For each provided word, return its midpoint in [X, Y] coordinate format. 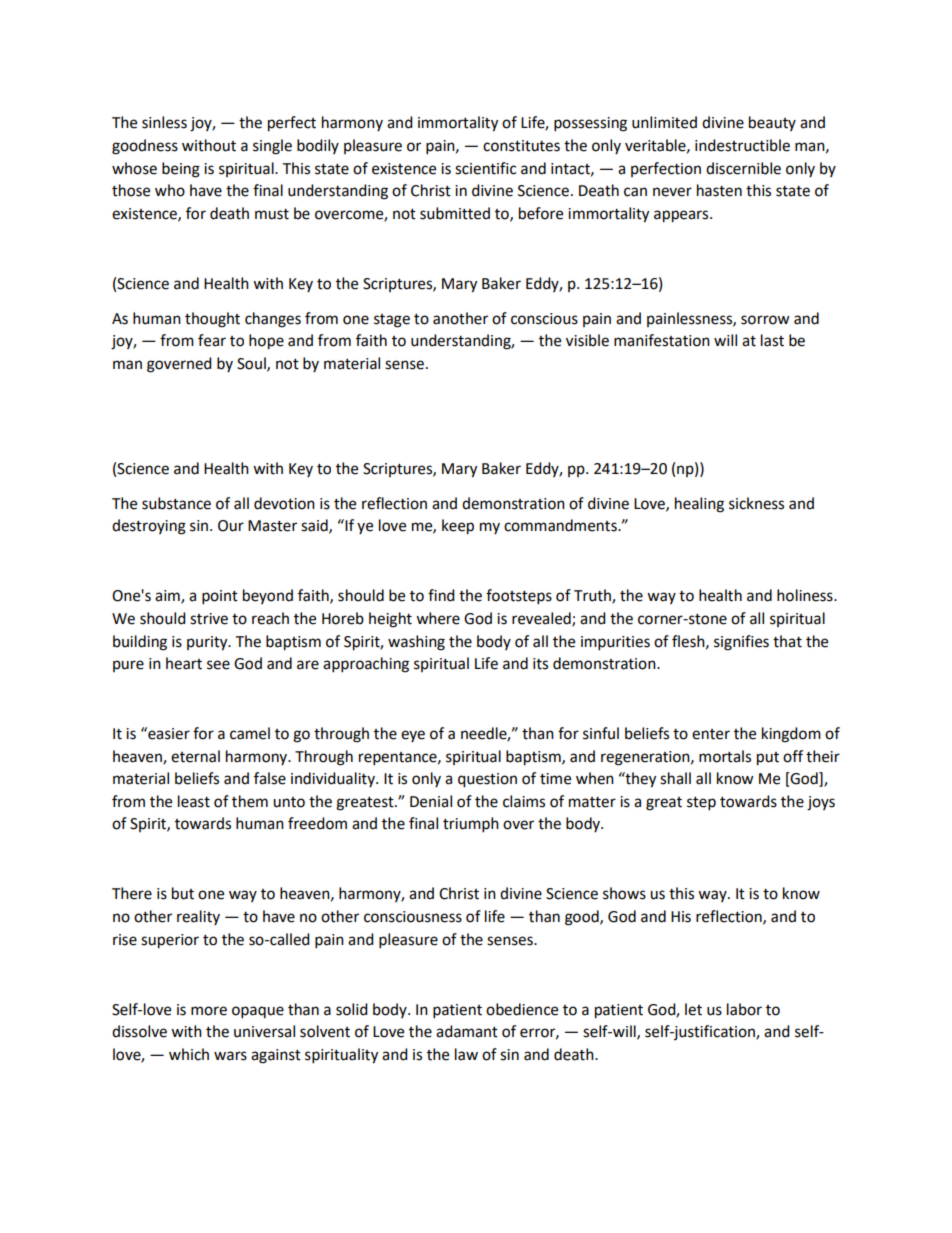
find [441, 595]
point [220, 597]
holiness [806, 595]
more [209, 1011]
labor [744, 1009]
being [181, 170]
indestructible [742, 145]
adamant [467, 1031]
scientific [485, 168]
